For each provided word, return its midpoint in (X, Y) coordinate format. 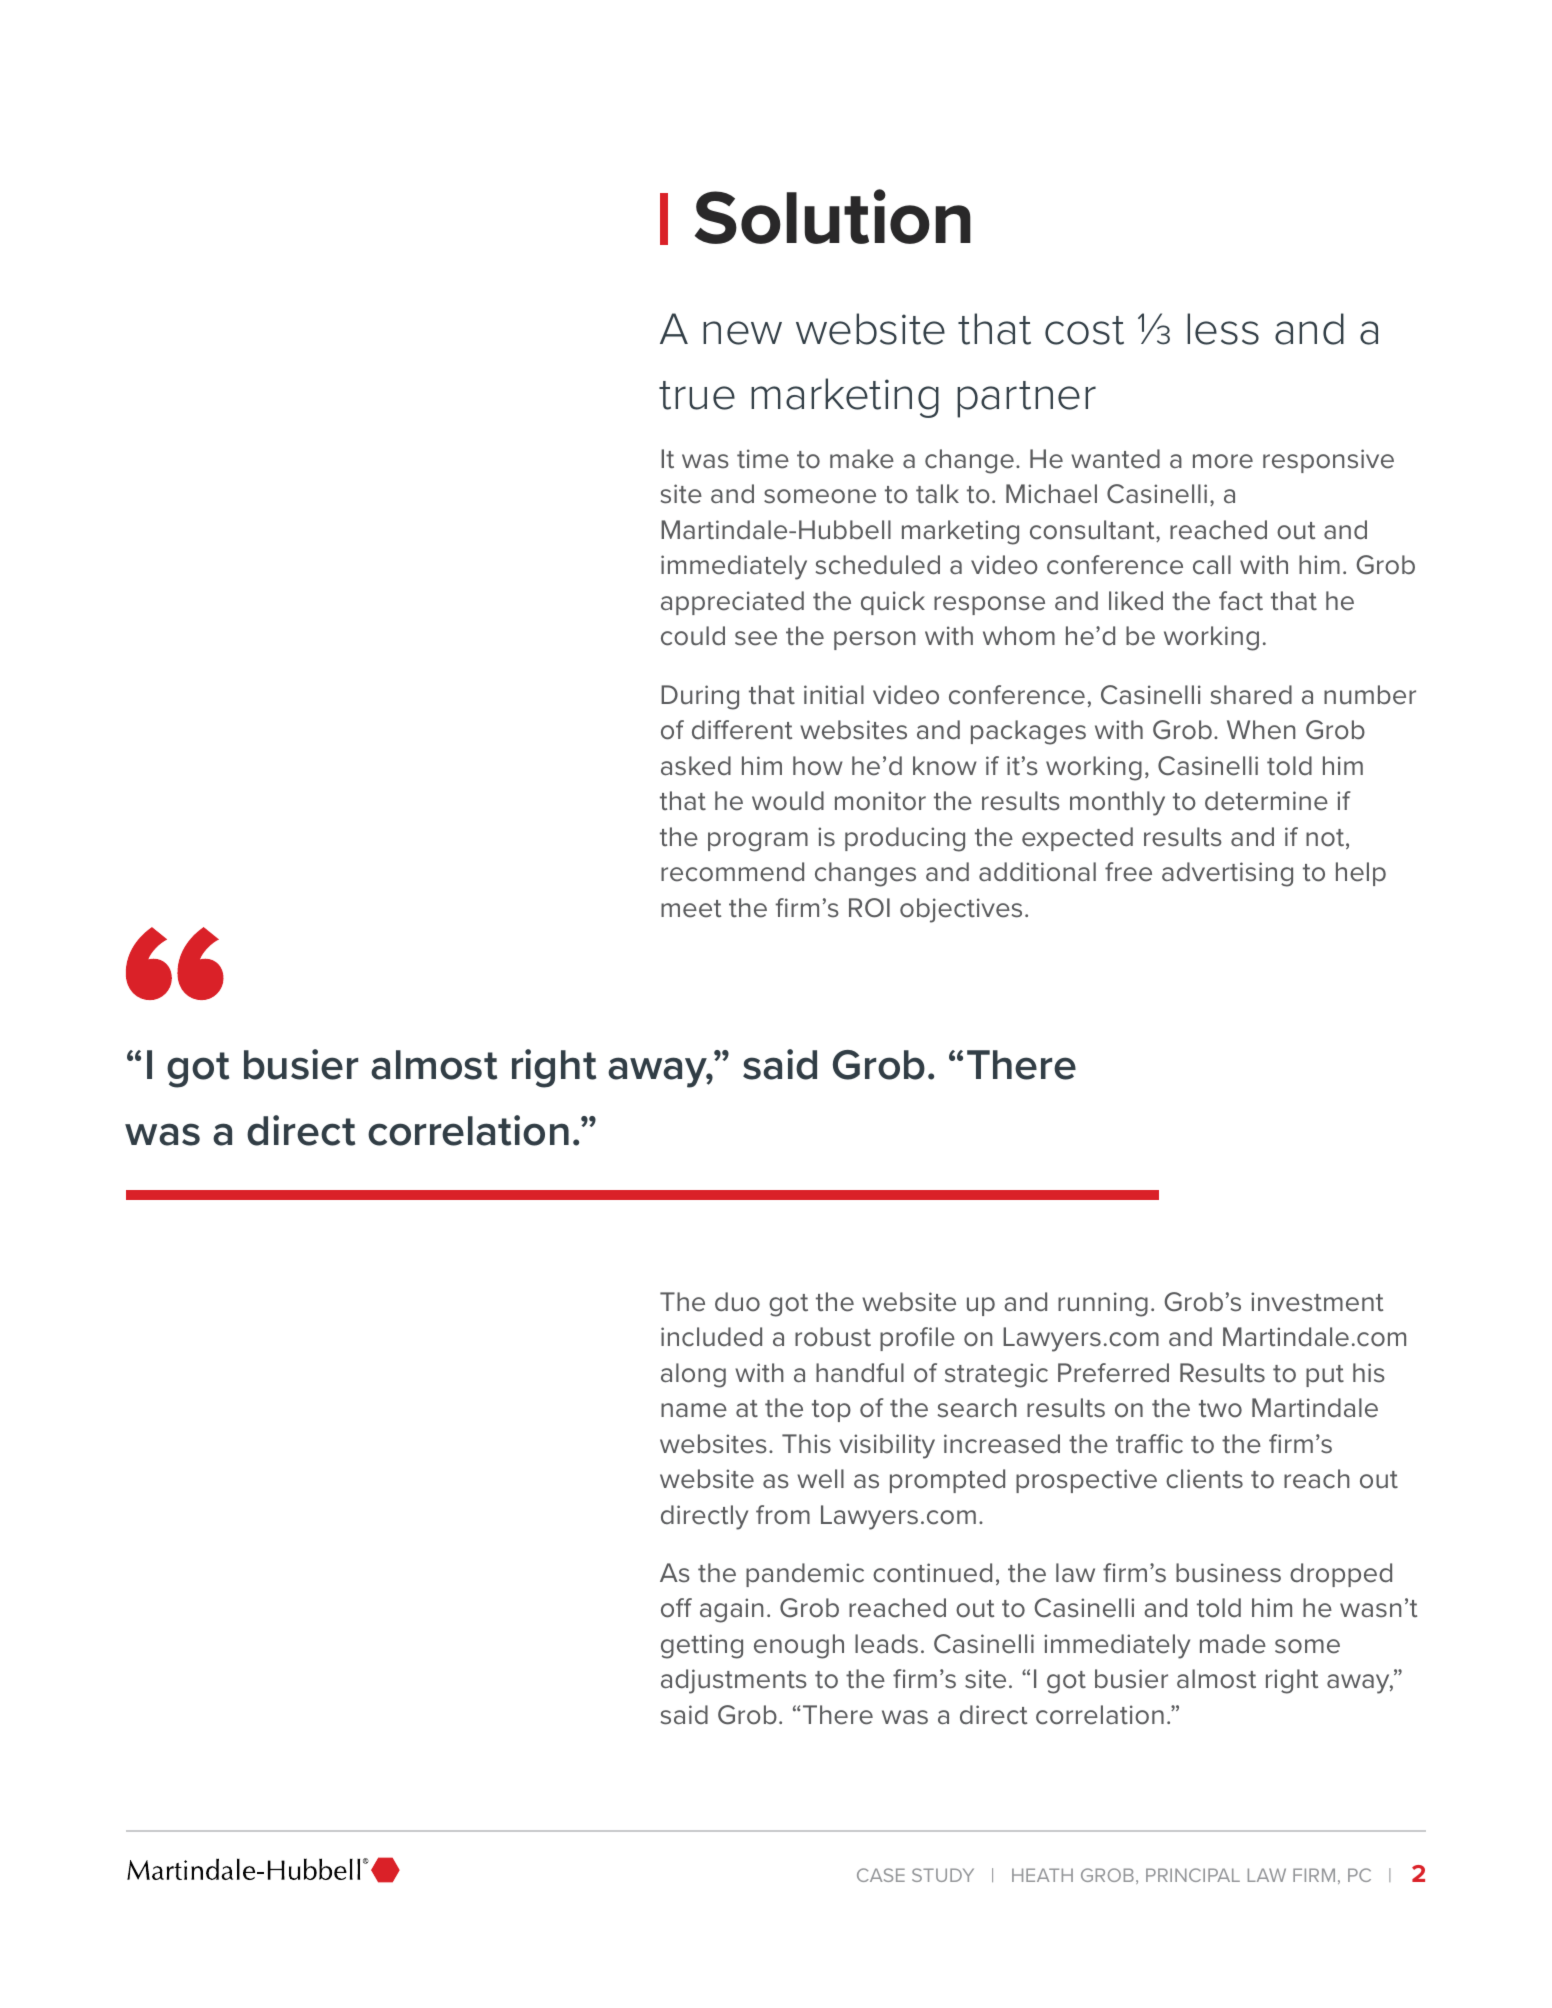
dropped (1341, 1575)
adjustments (734, 1681)
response (989, 605)
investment (1317, 1302)
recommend (732, 872)
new (742, 333)
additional (1037, 872)
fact (1241, 601)
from (783, 1515)
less (1223, 329)
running (1103, 1304)
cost (1084, 330)
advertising (1227, 874)
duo (737, 1302)
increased (1002, 1444)
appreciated (732, 603)
